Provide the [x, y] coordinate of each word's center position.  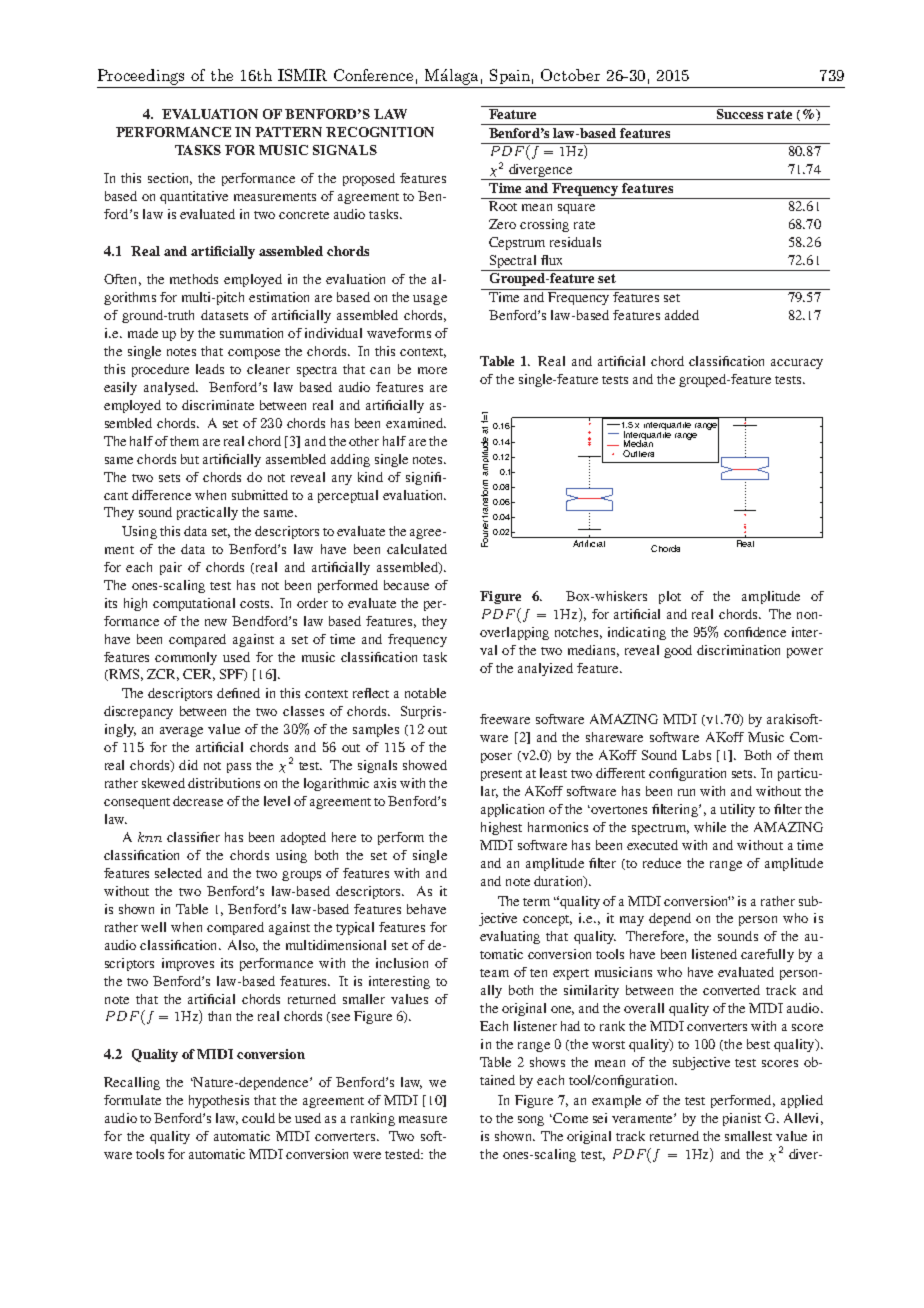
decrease [198, 801]
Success [740, 112]
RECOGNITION [380, 132]
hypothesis [219, 1101]
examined [416, 423]
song [531, 1121]
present [501, 775]
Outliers [638, 453]
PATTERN [288, 132]
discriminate [218, 405]
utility [737, 810]
